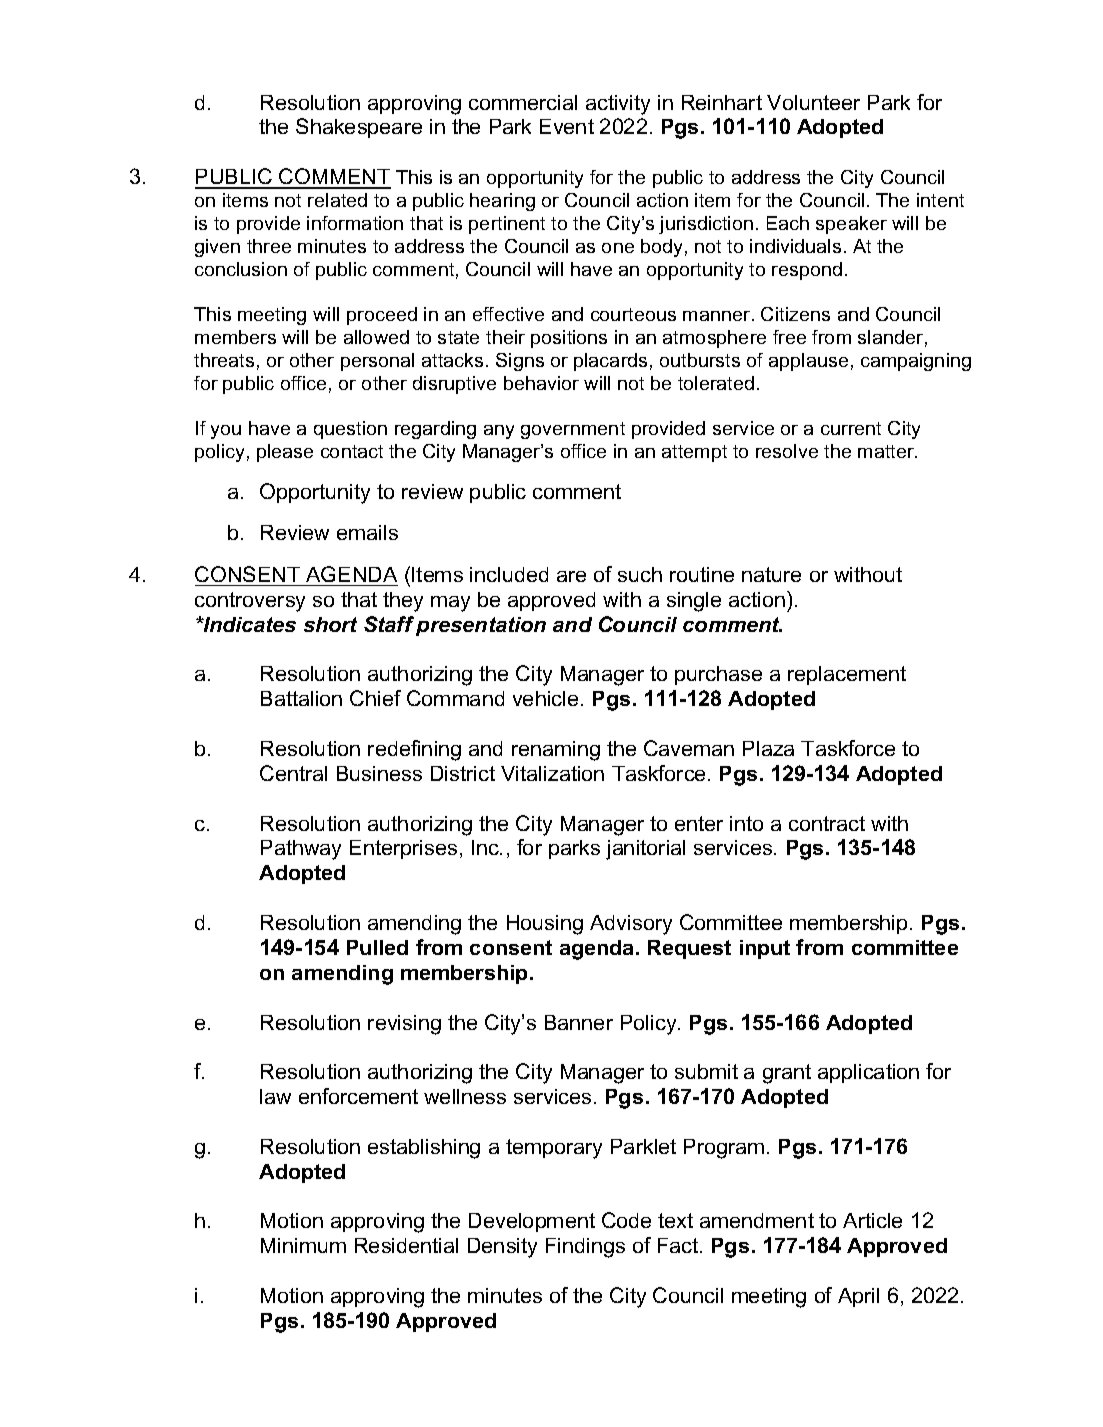 The height and width of the page is (1427, 1103). Describe the element at coordinates (847, 675) in the page. I see `replacement` at that location.
